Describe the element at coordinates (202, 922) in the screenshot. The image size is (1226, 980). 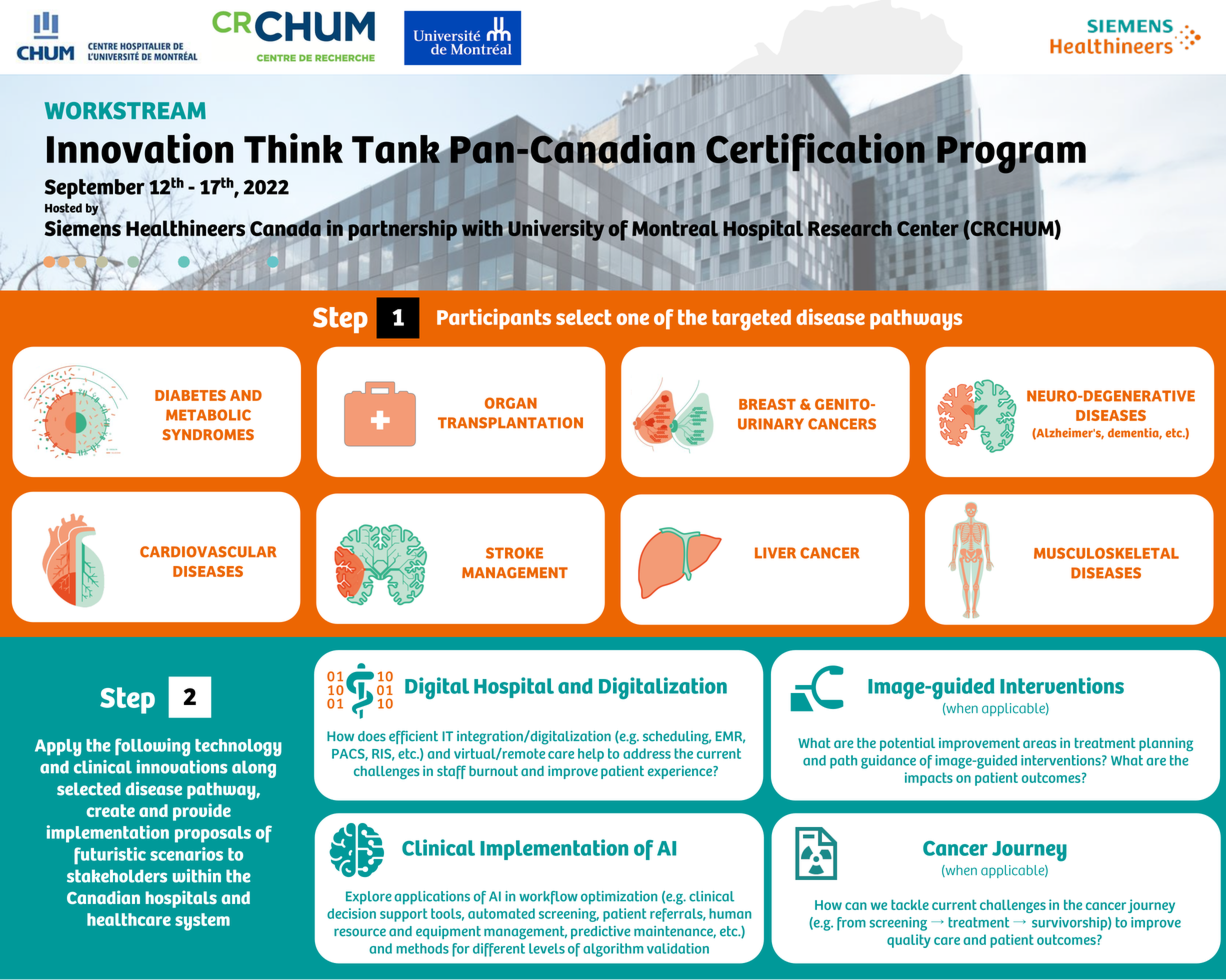
I see `system` at that location.
